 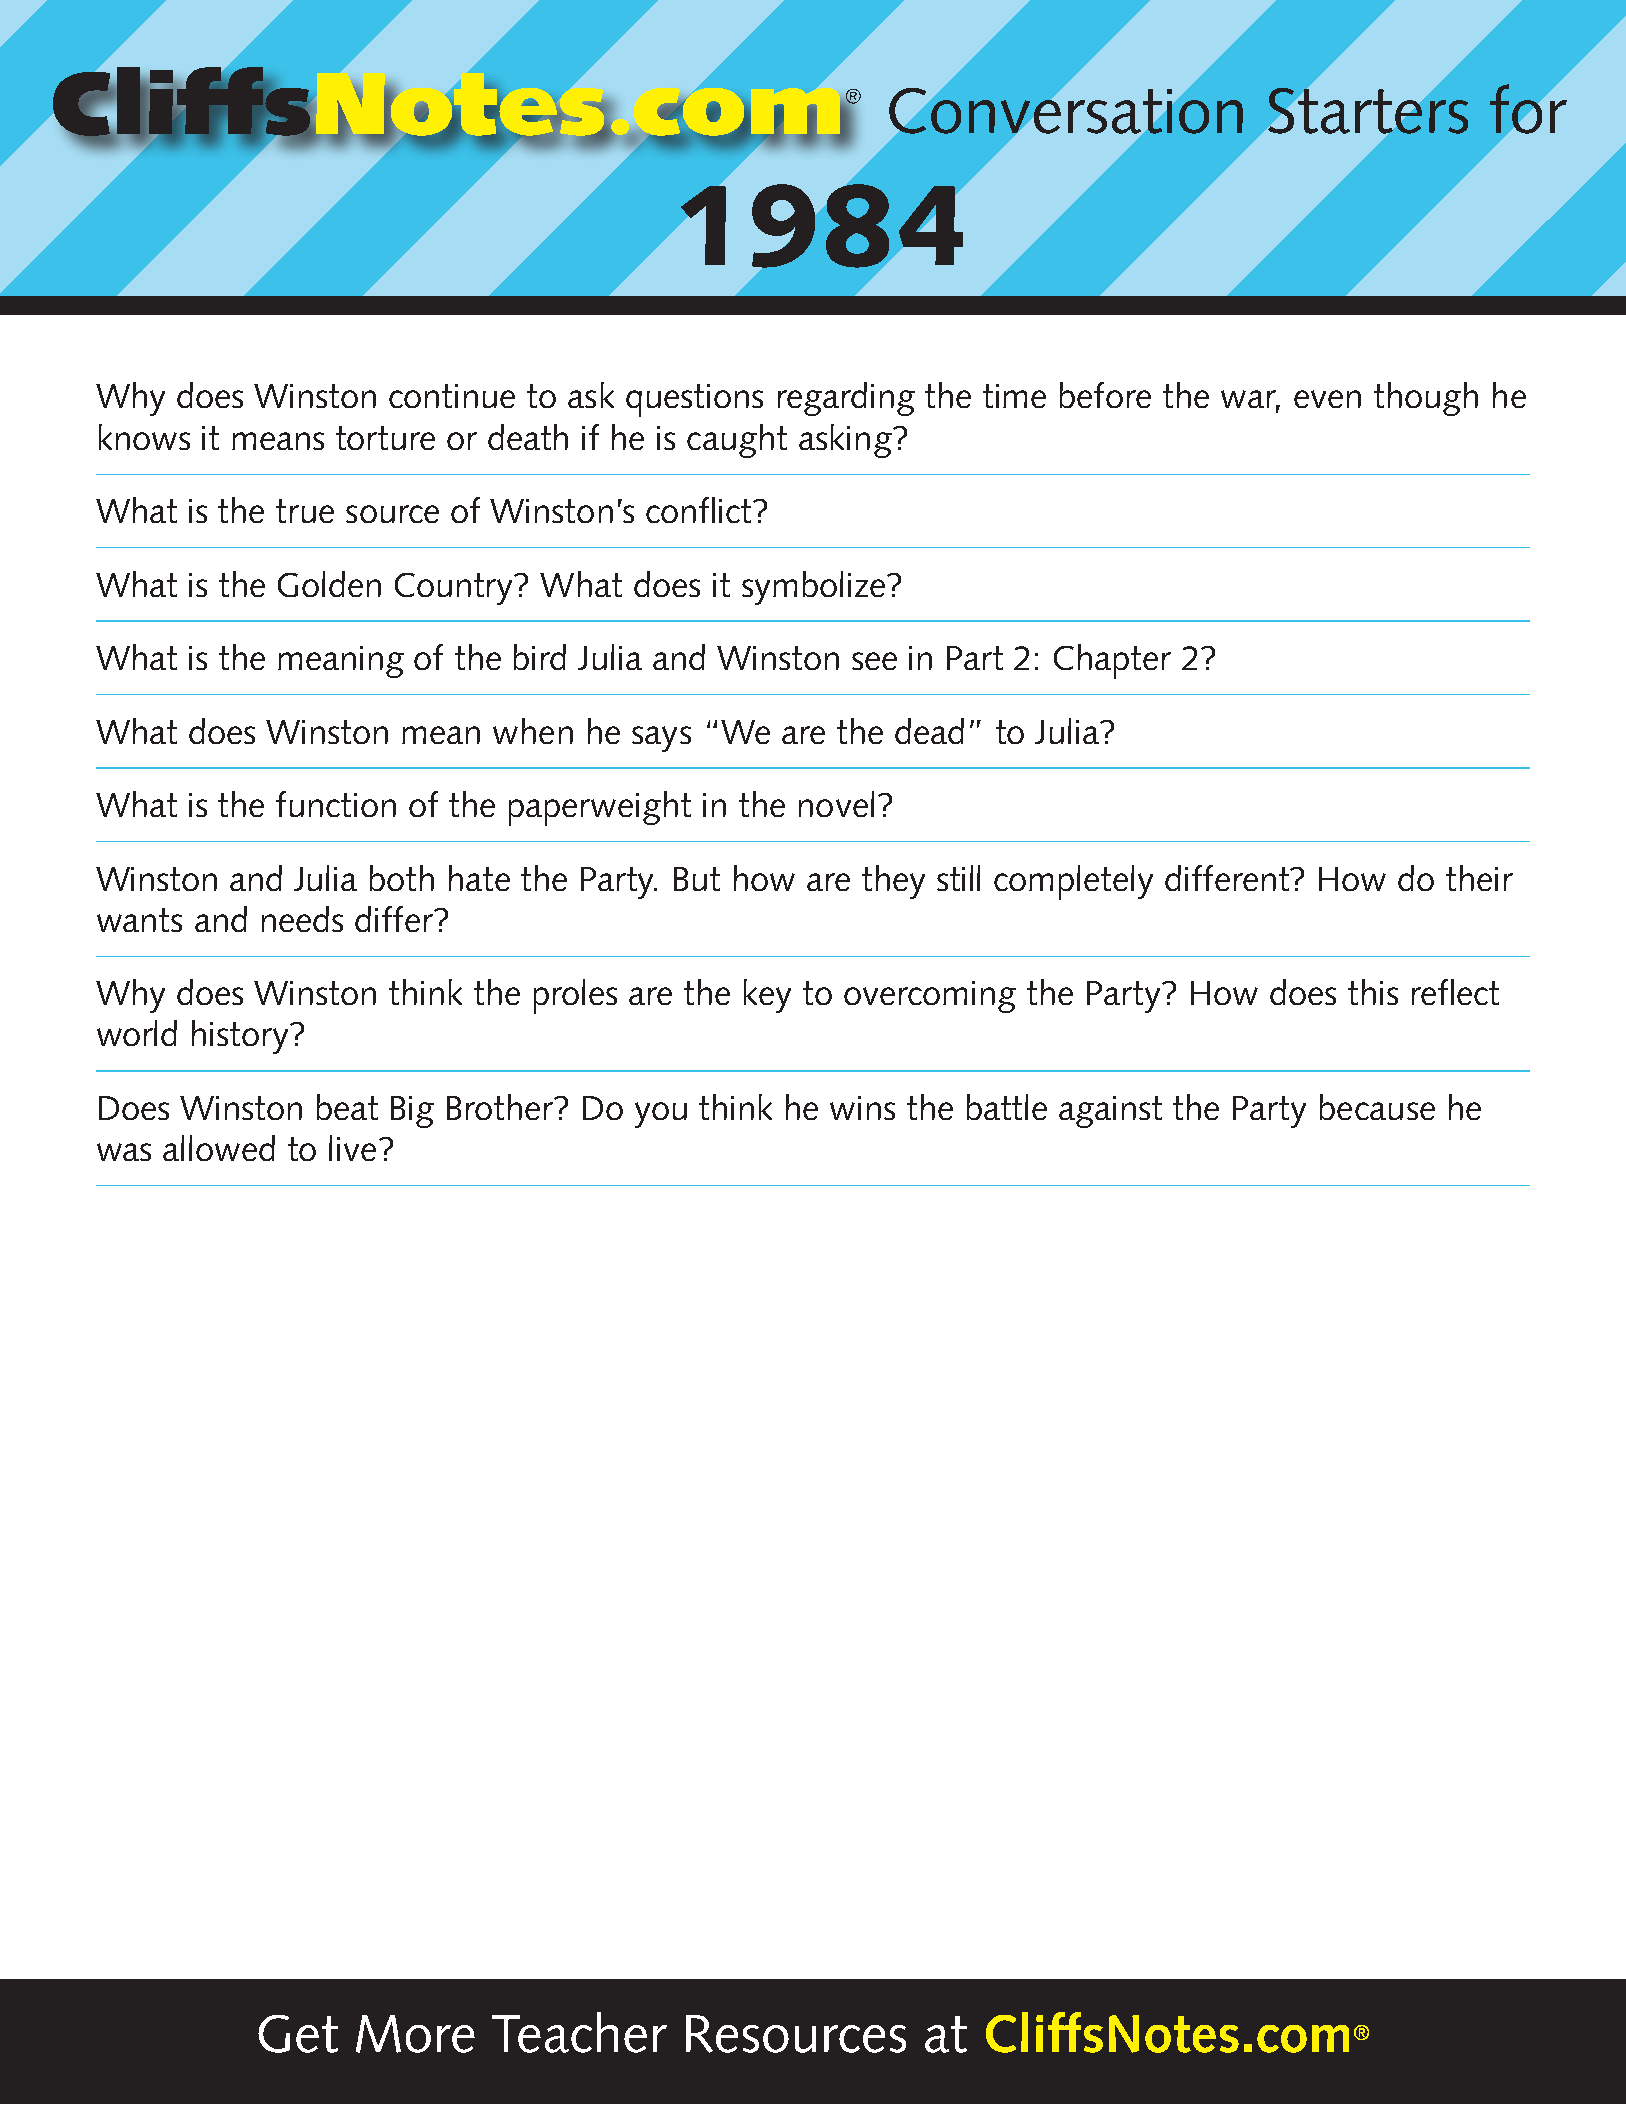 I want to click on key, so click(x=767, y=996).
